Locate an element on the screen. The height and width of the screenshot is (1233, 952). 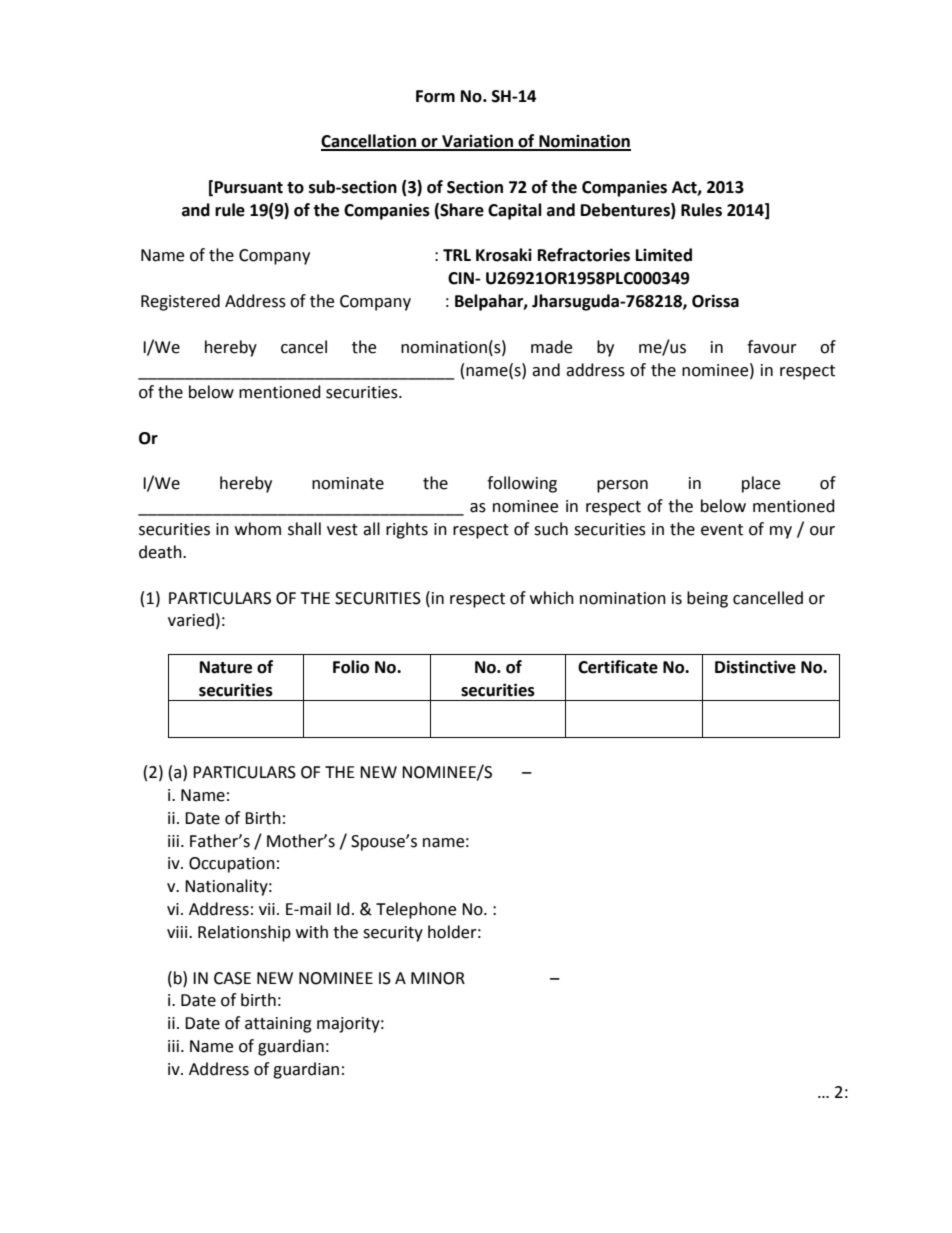
Limited is located at coordinates (664, 255).
